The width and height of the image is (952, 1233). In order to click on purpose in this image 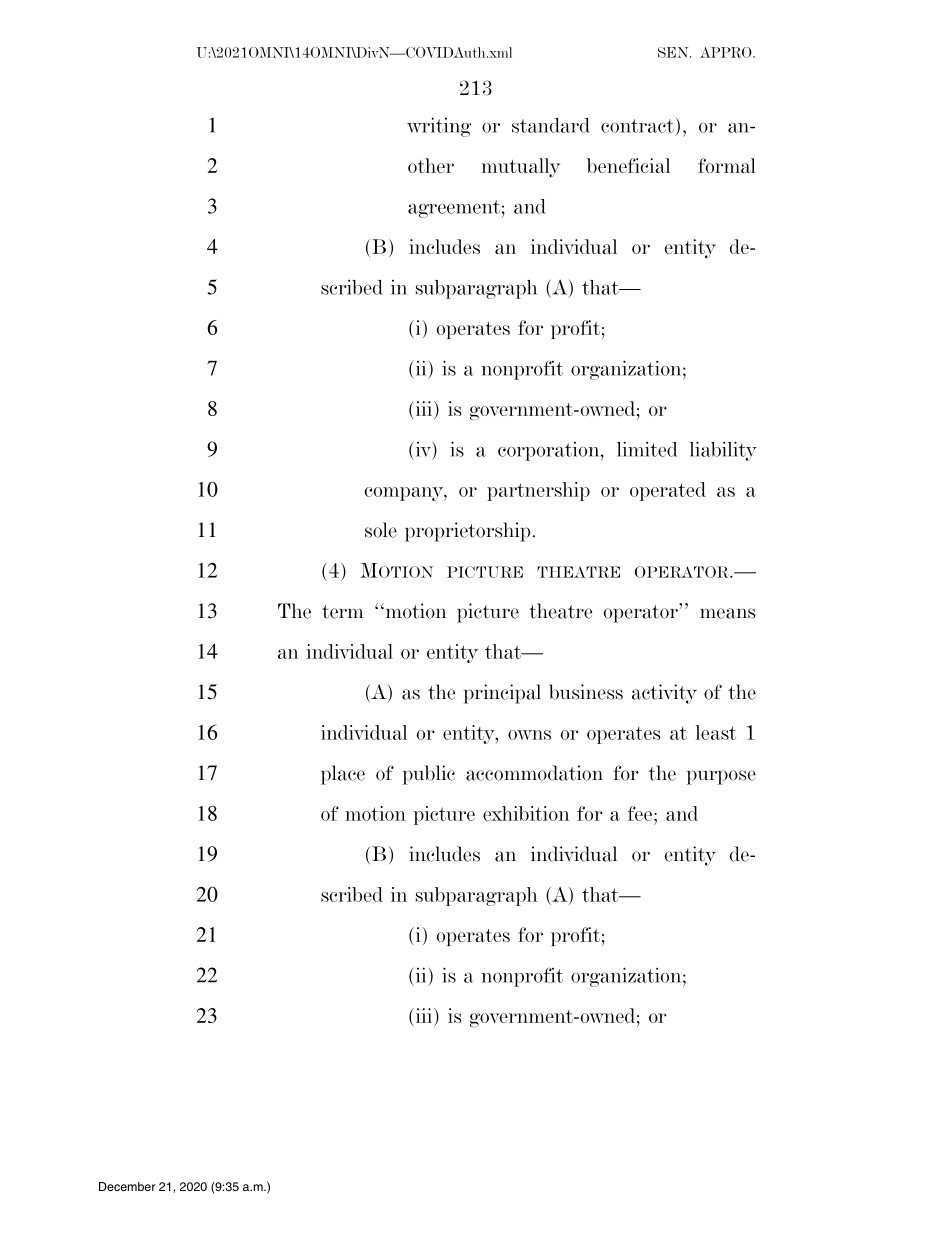, I will do `click(721, 777)`.
